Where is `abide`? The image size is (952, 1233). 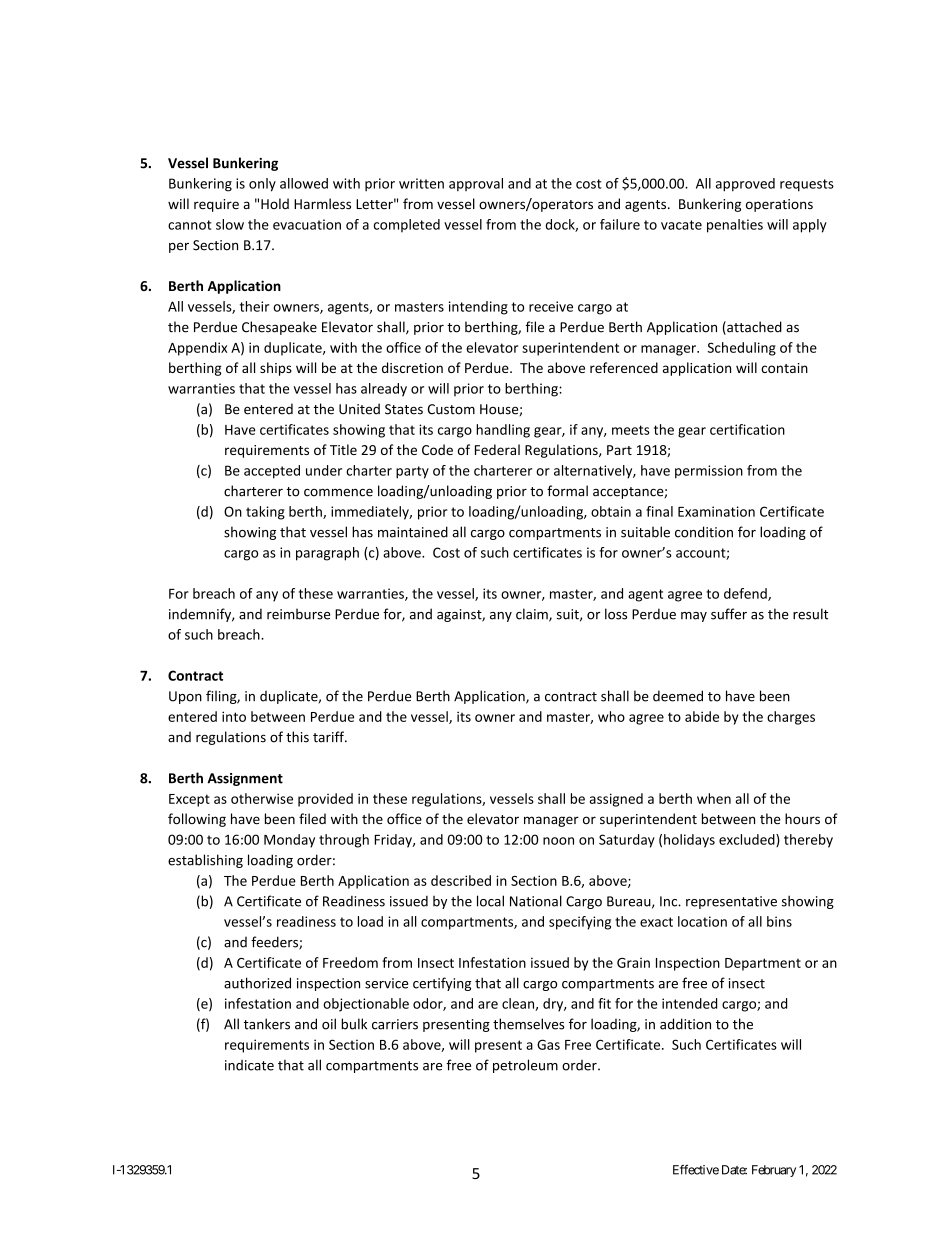
abide is located at coordinates (702, 716).
